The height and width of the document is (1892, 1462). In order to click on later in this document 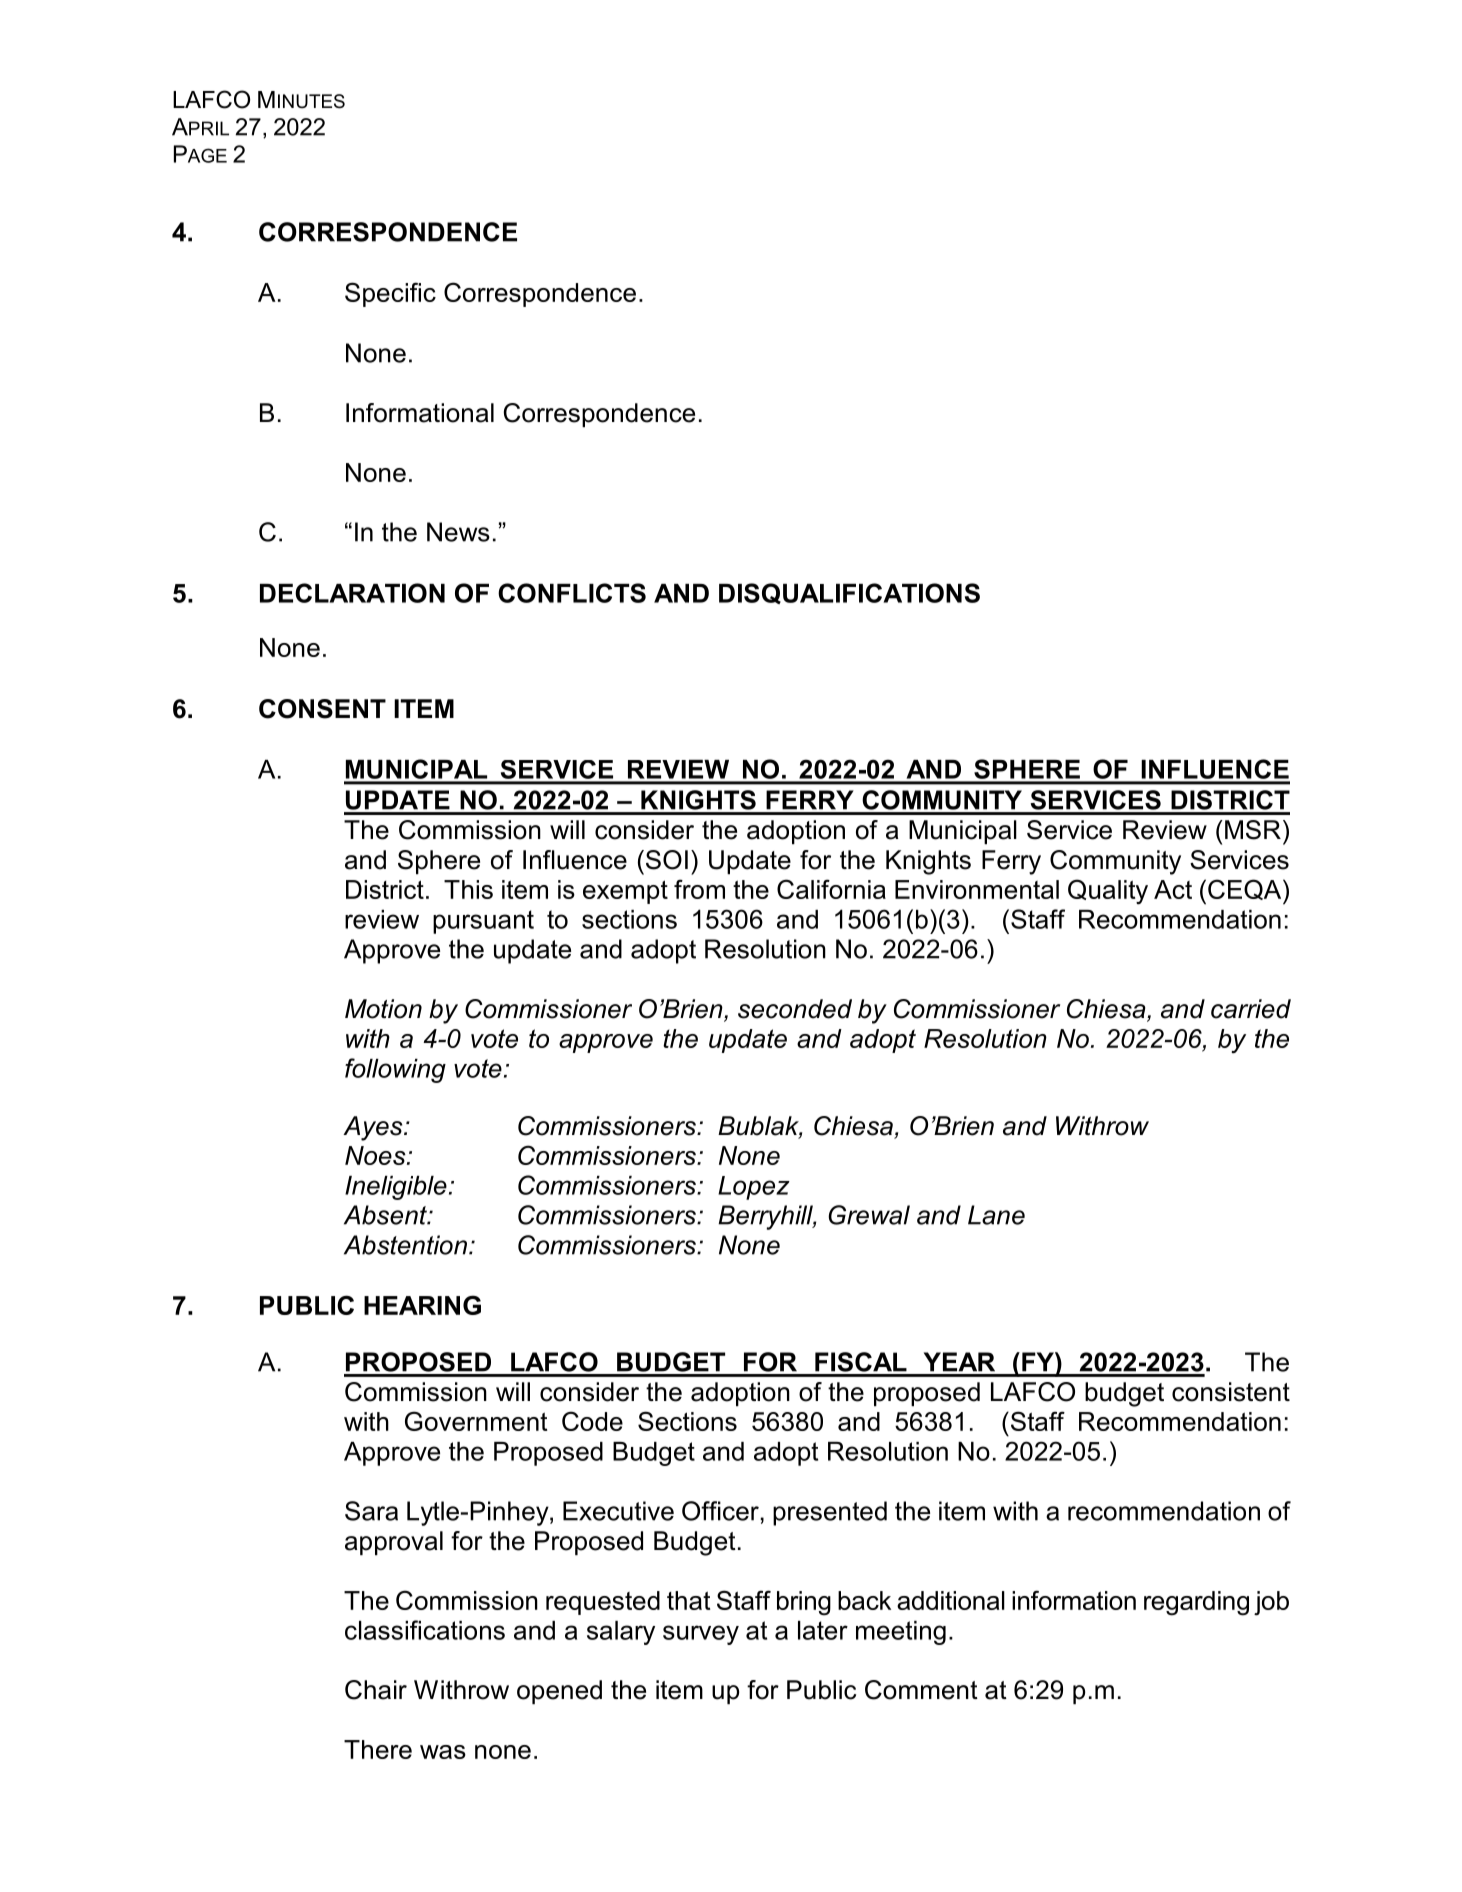, I will do `click(823, 1630)`.
